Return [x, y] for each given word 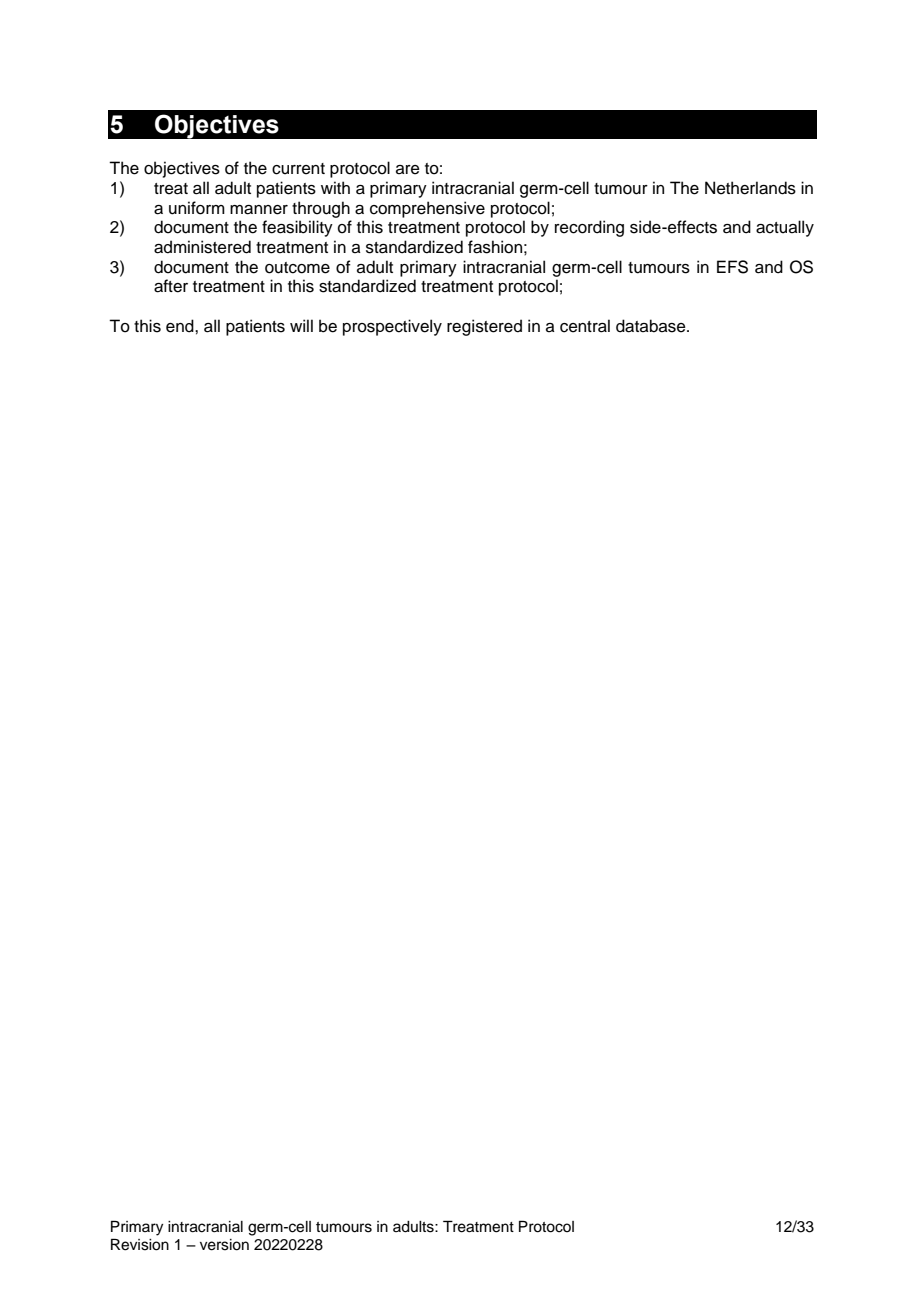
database [652, 326]
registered [484, 327]
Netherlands [750, 188]
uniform [197, 208]
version [224, 1245]
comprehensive [427, 209]
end [181, 326]
